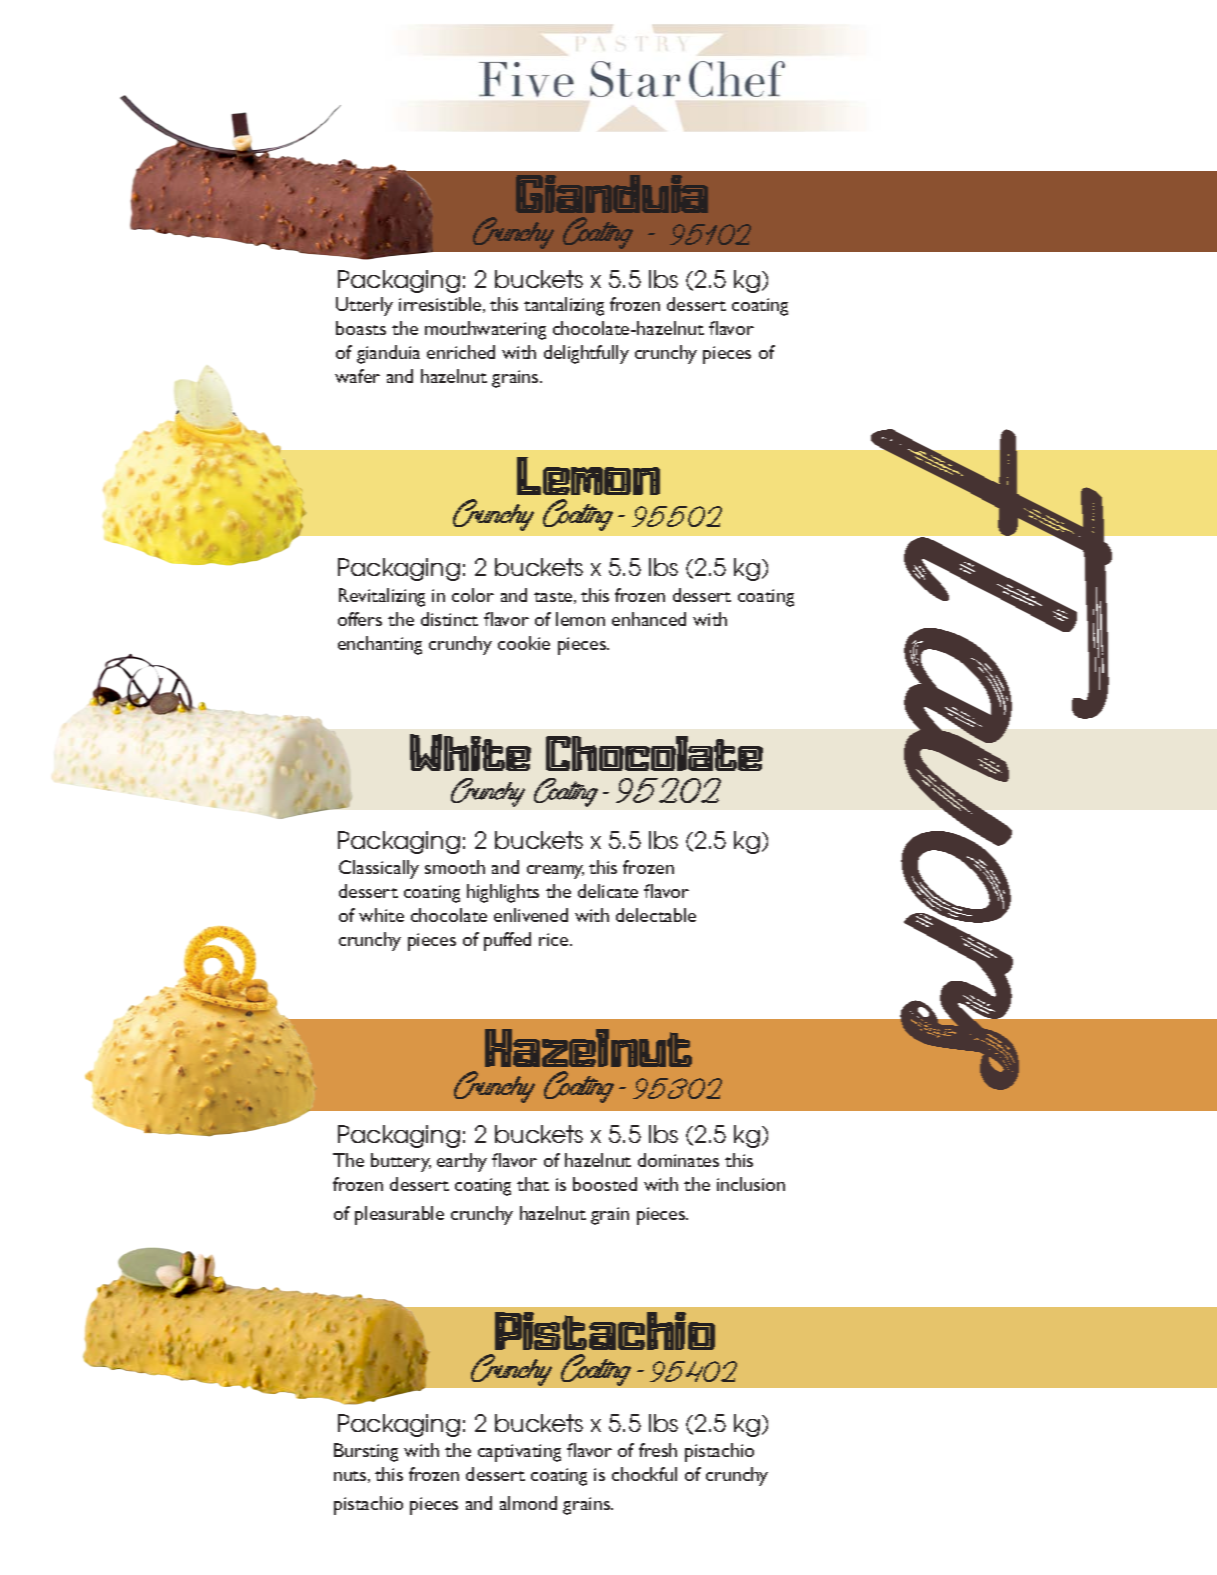 The width and height of the image is (1217, 1575). I want to click on enhanced, so click(649, 619).
